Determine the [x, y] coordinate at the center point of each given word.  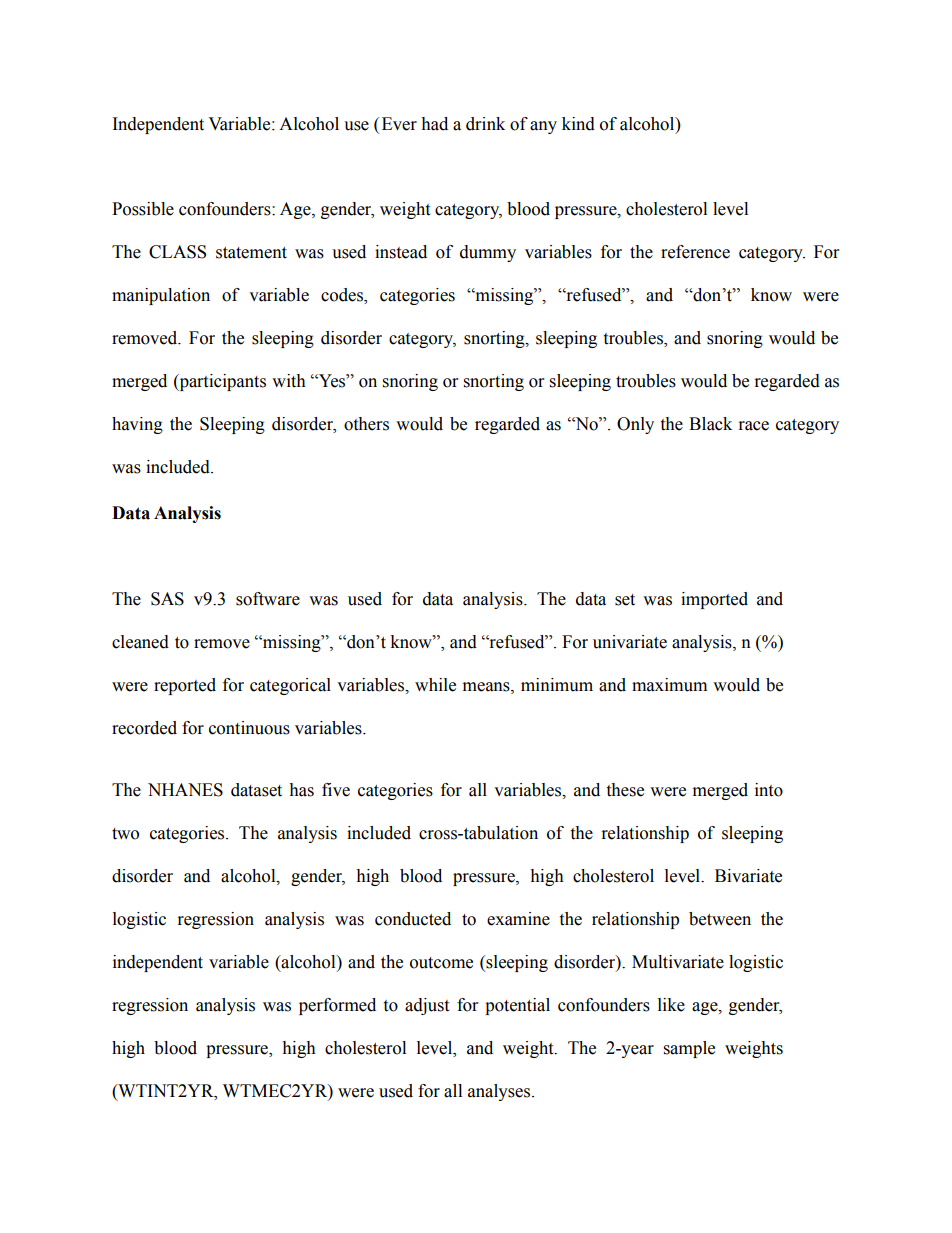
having [137, 425]
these [625, 790]
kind [578, 124]
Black [710, 424]
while [435, 685]
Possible [143, 209]
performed [337, 1006]
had [434, 124]
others [366, 424]
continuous [249, 728]
